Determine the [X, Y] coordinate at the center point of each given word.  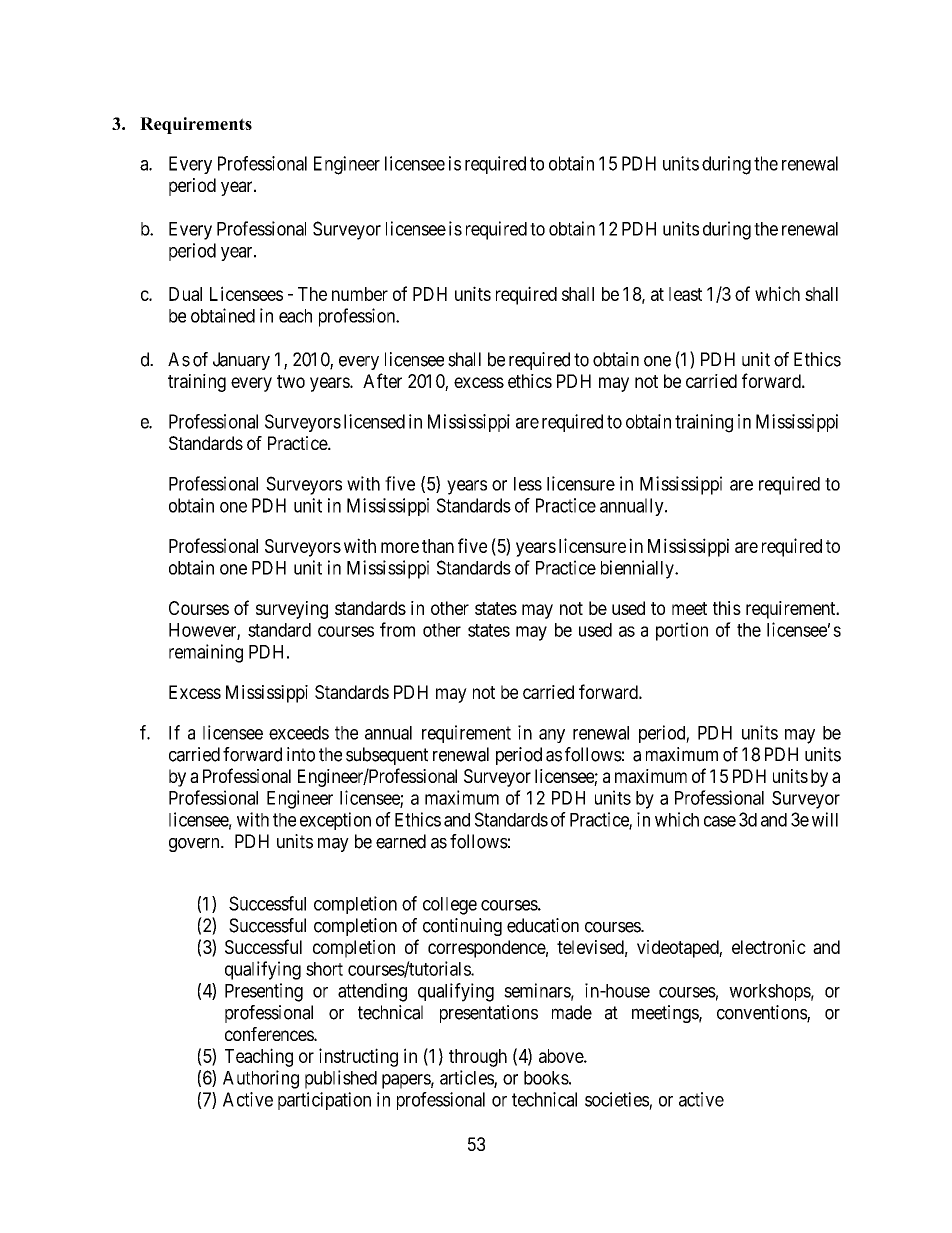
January [241, 361]
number [360, 294]
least [685, 294]
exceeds [299, 733]
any [552, 736]
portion [682, 631]
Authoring [261, 1079]
